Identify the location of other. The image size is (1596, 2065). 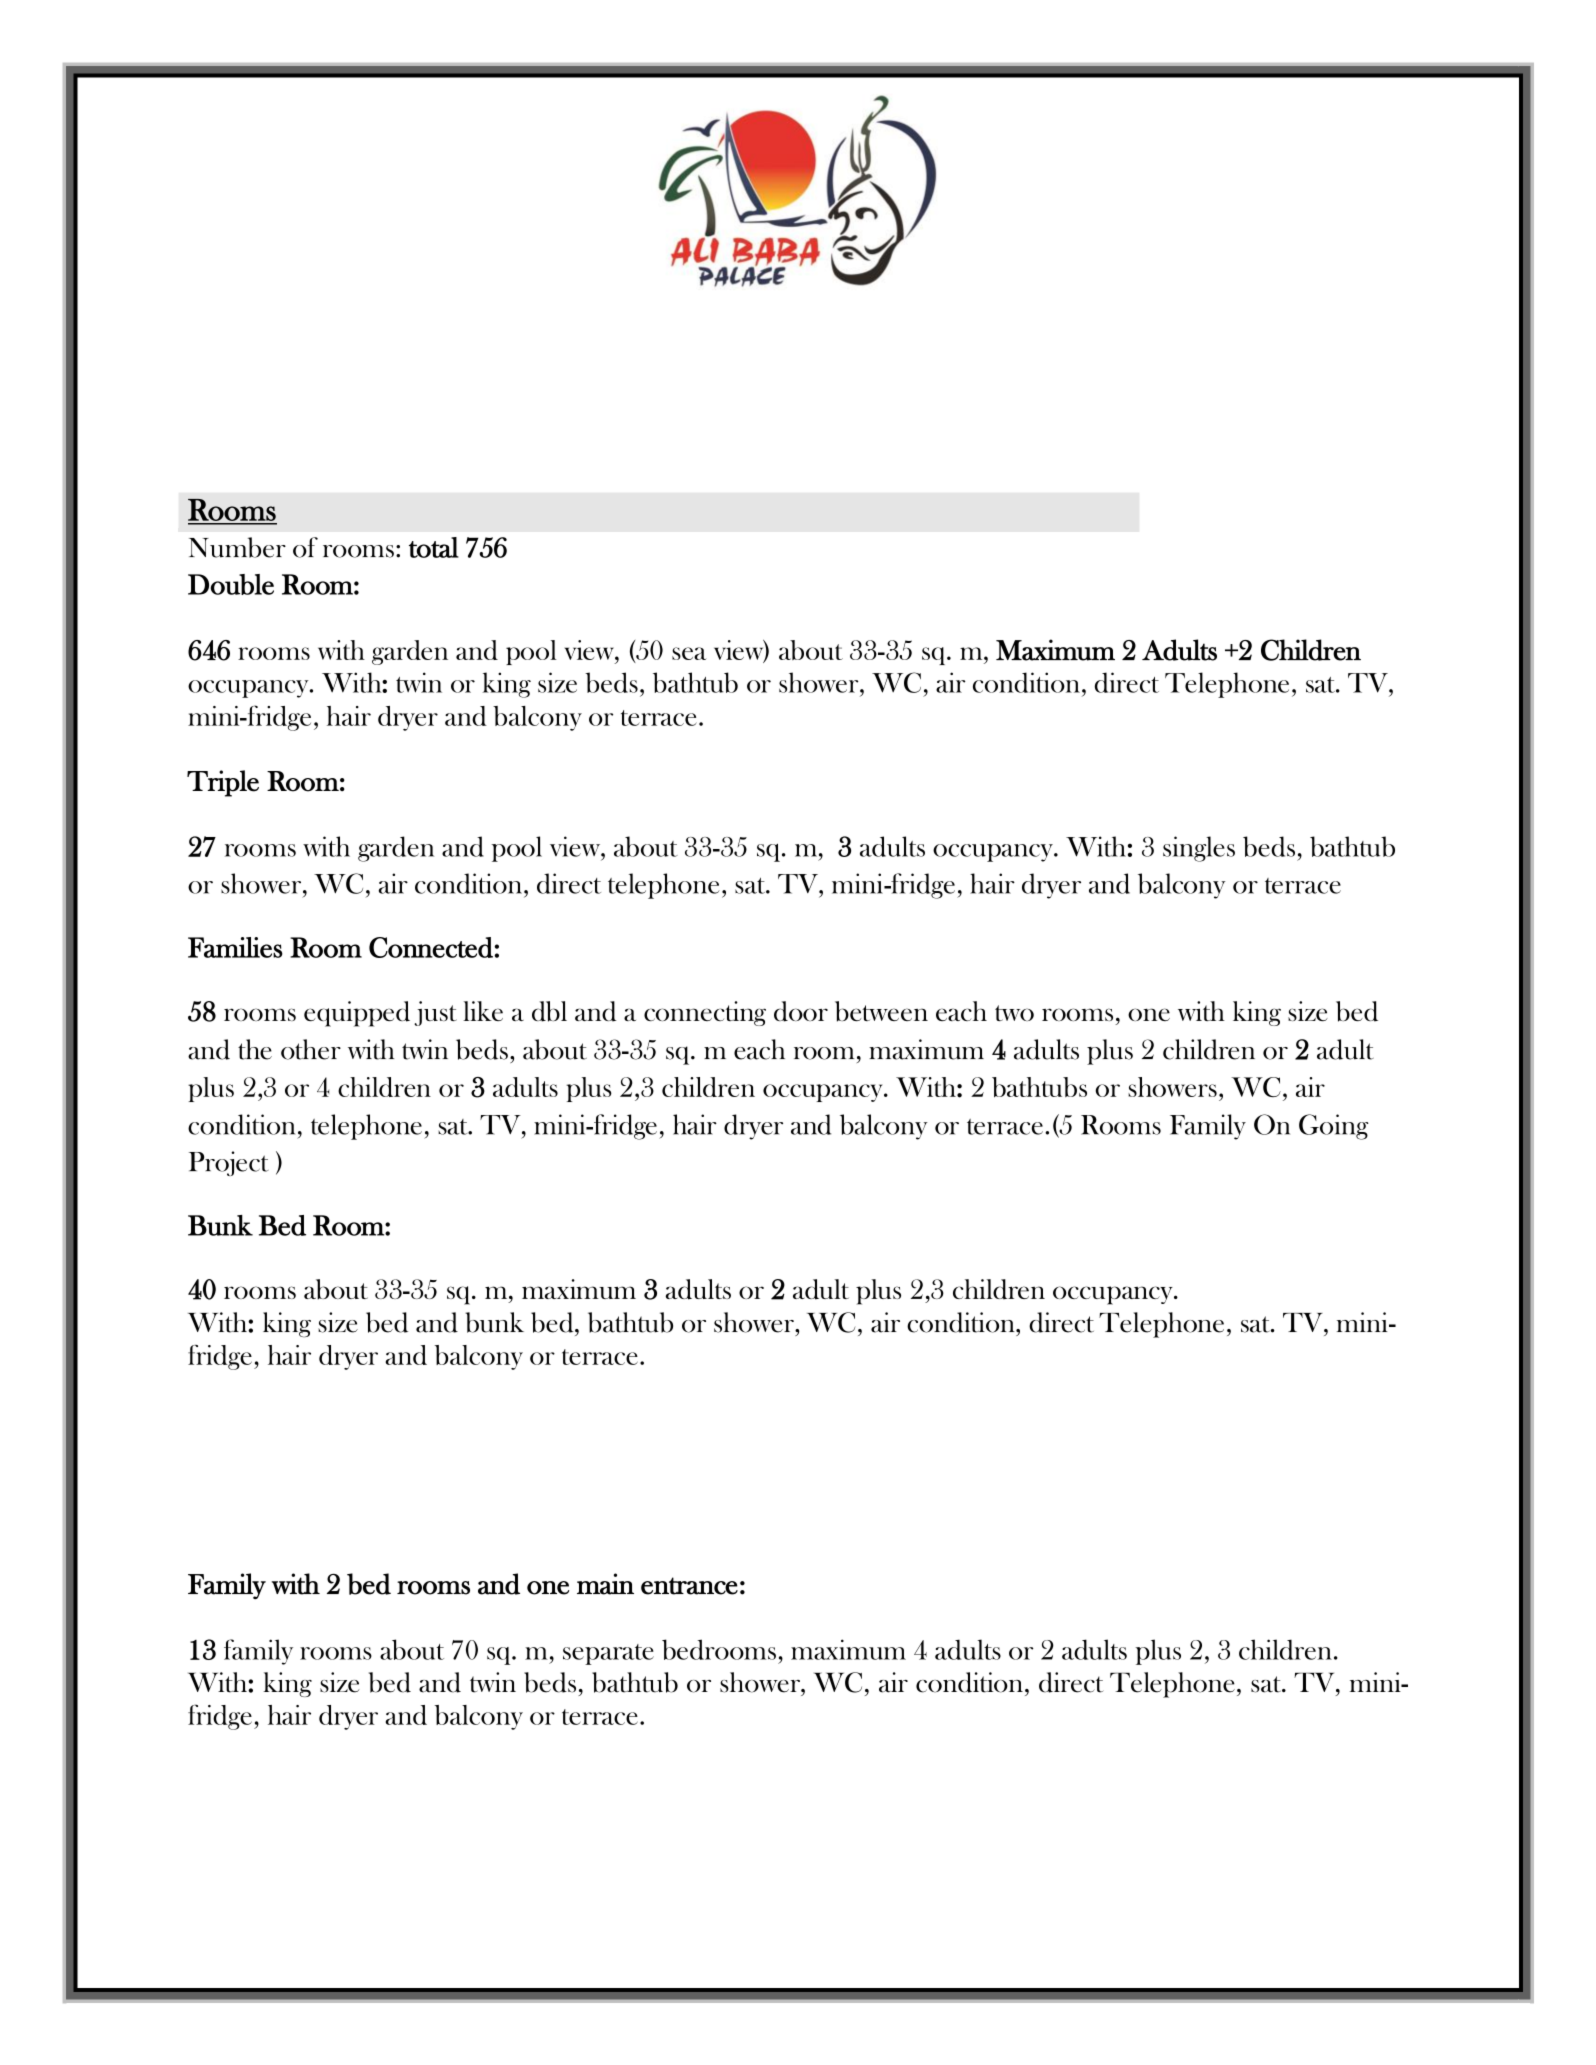
(311, 1049).
